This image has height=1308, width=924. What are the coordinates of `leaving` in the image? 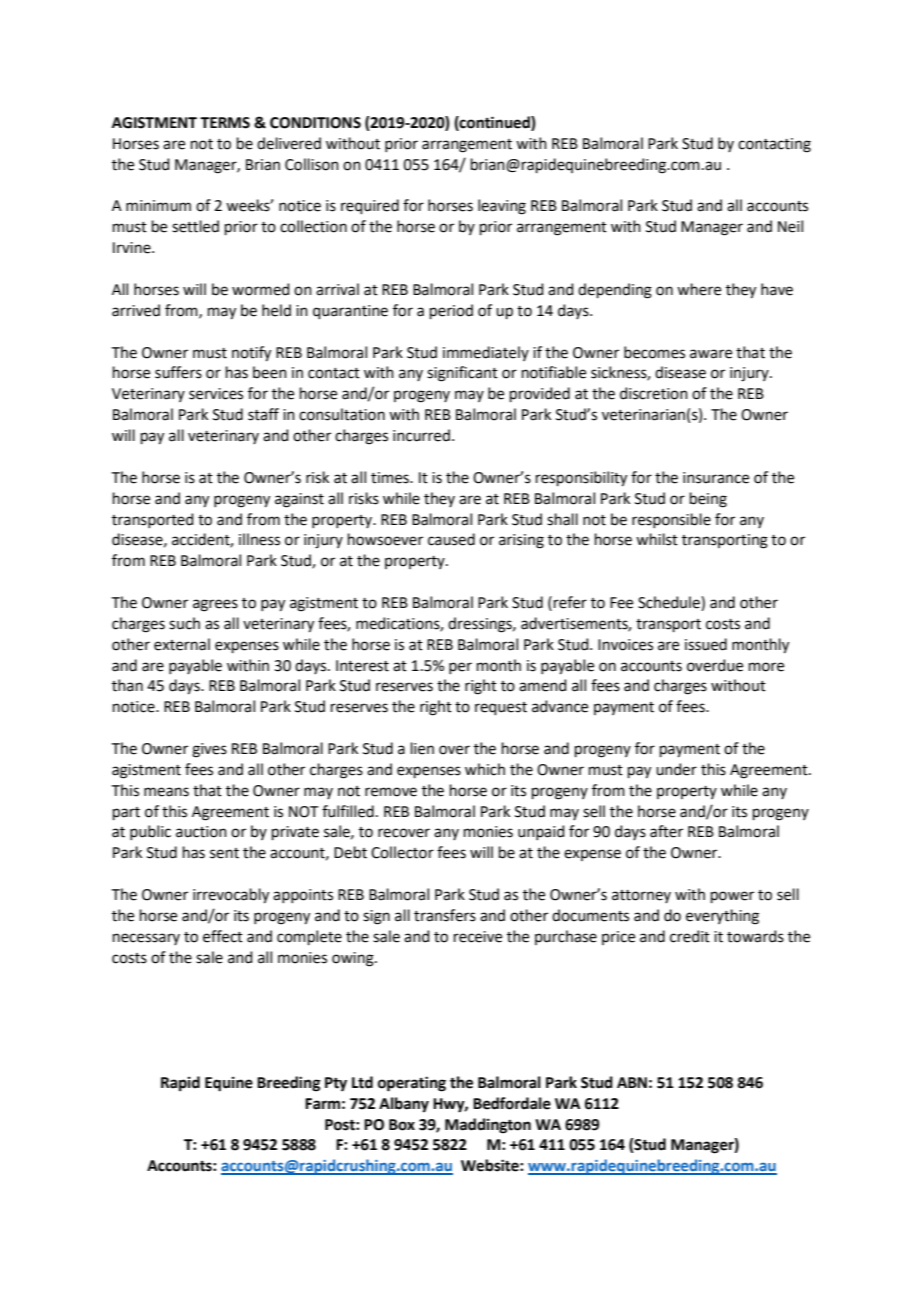 It's located at (502, 207).
